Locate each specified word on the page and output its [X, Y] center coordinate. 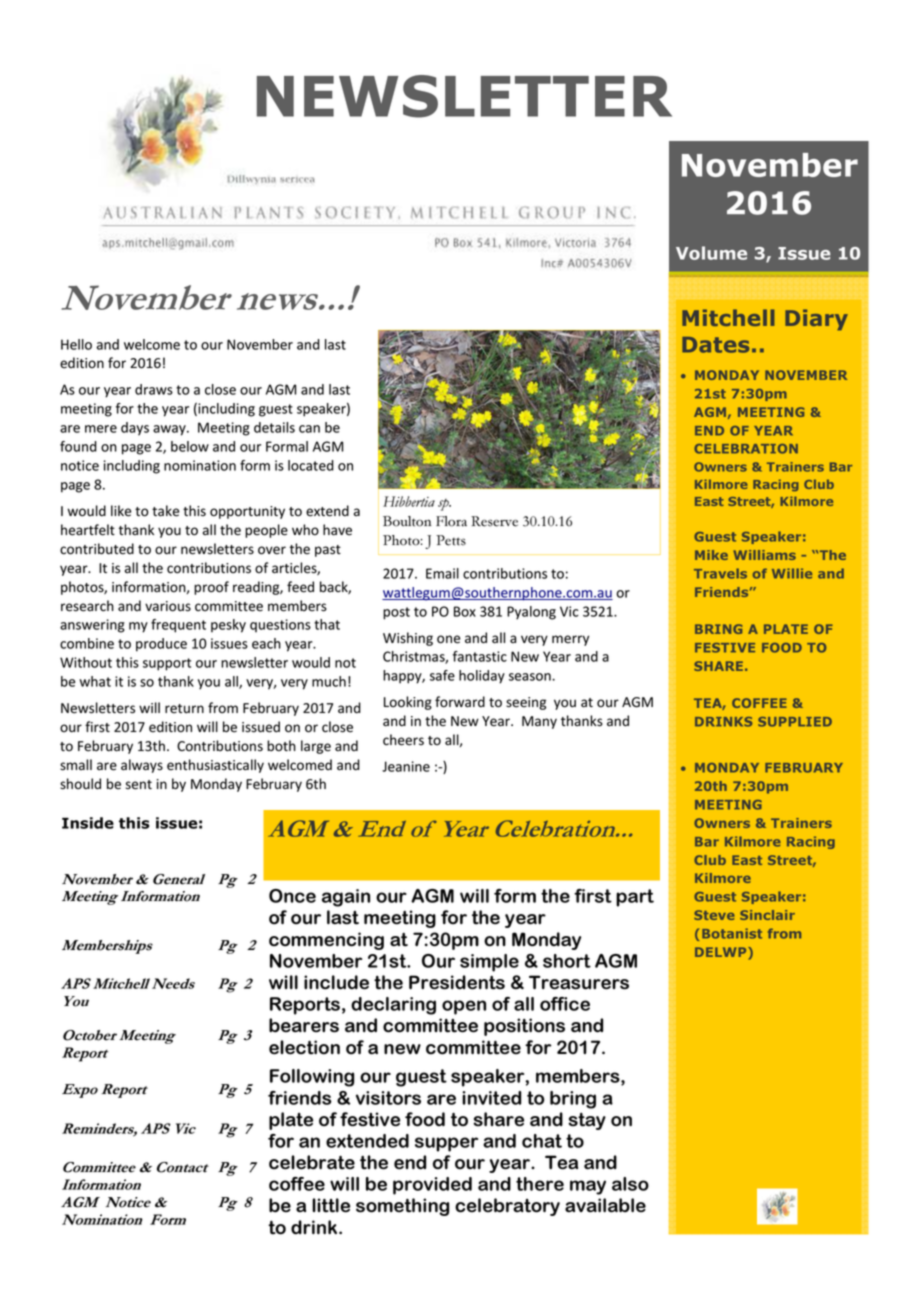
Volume [711, 253]
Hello [76, 344]
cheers [403, 740]
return [184, 709]
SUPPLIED [795, 722]
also [630, 1184]
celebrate [312, 1162]
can [309, 429]
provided [432, 1186]
